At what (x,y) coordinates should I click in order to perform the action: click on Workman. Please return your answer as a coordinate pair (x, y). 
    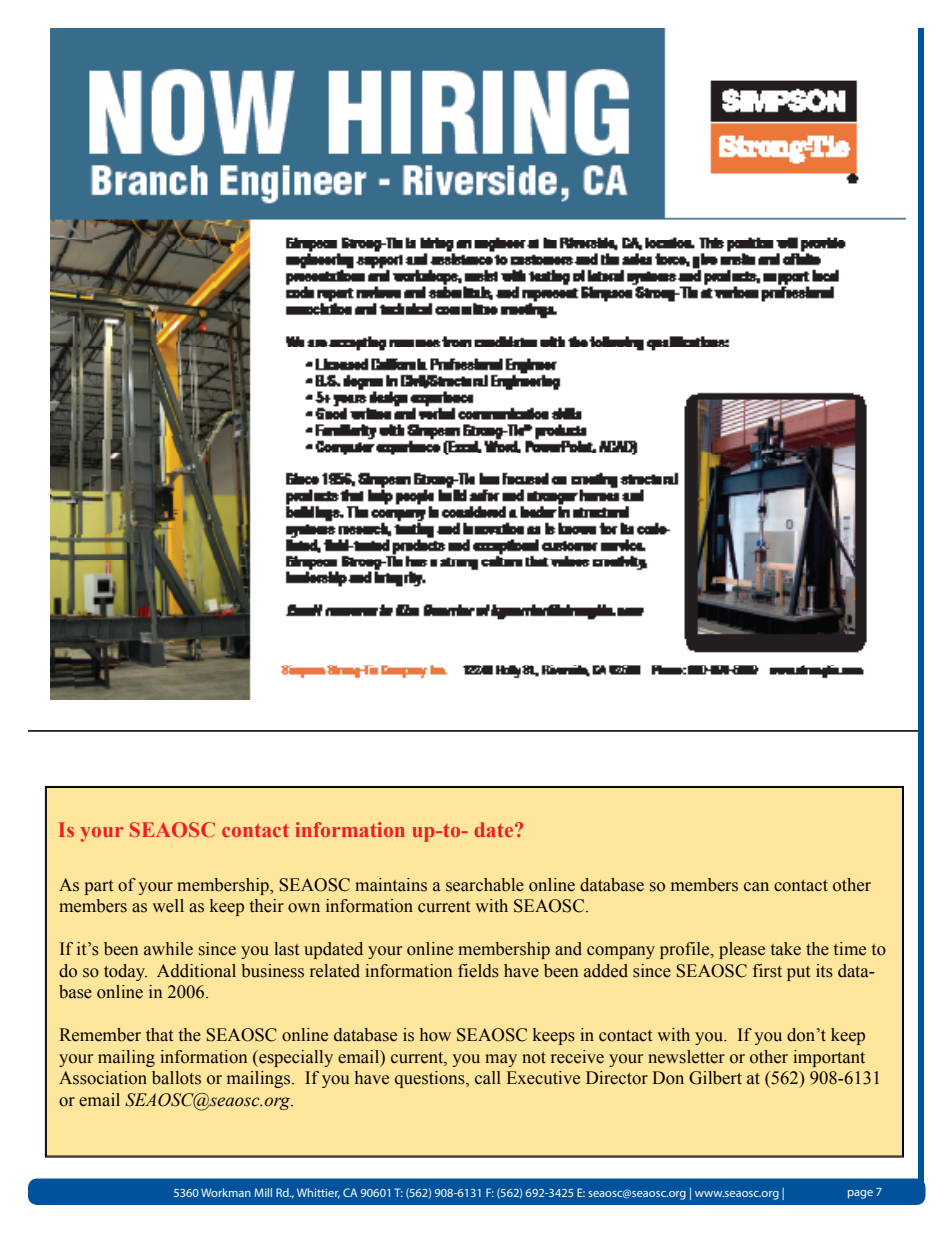
    Looking at the image, I should click on (226, 1192).
